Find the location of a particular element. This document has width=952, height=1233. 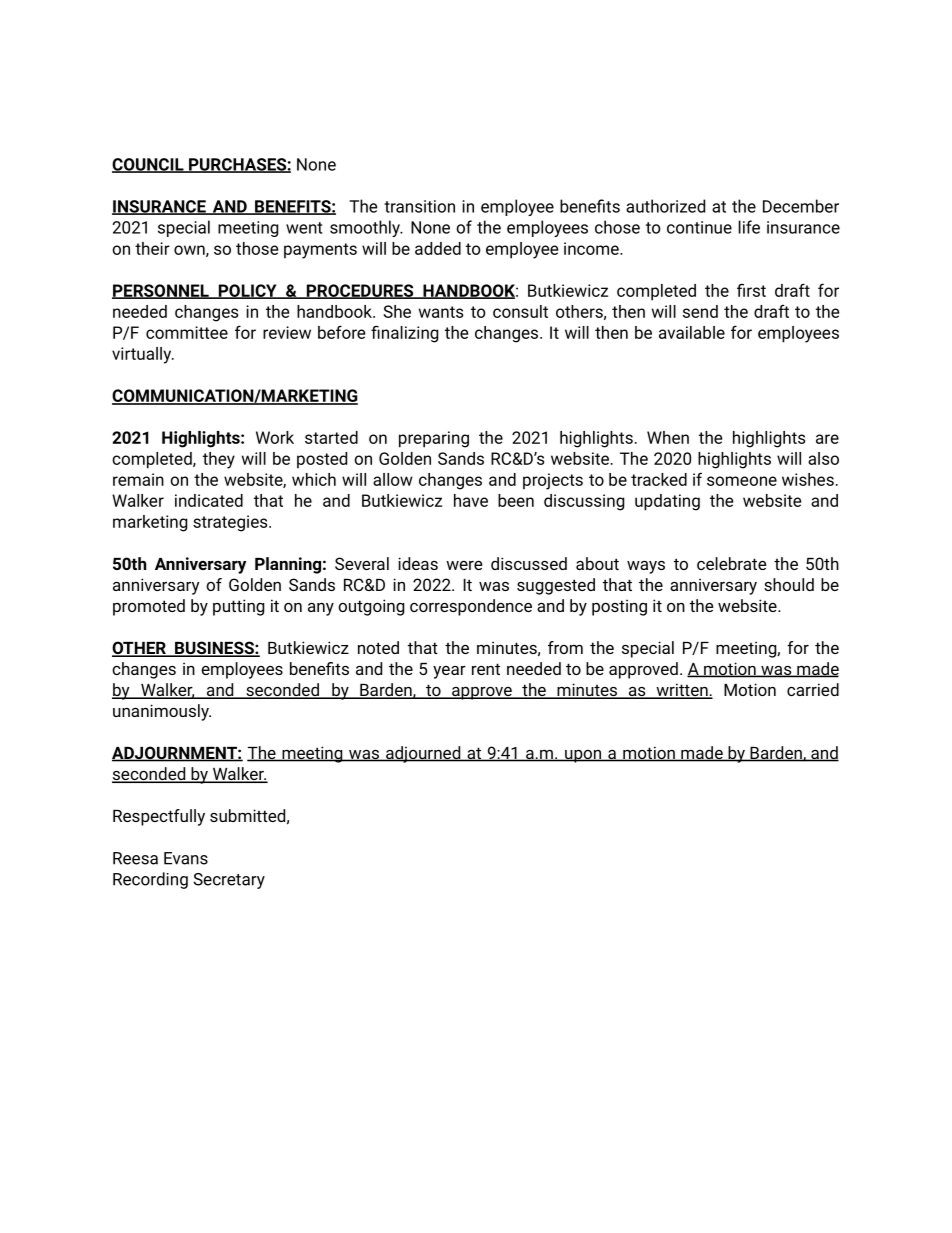

COUNCIL is located at coordinates (149, 165).
